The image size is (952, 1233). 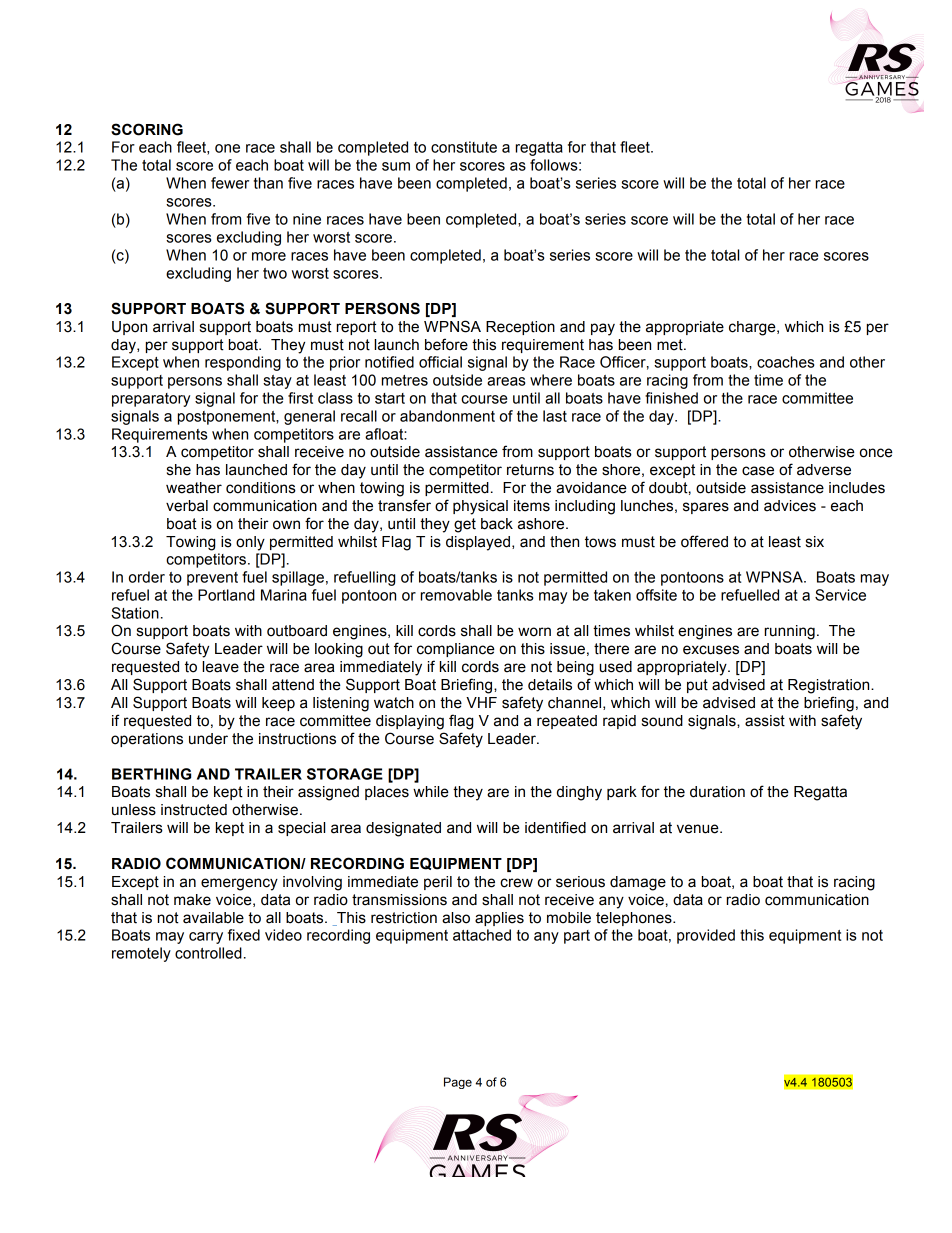 What do you see at coordinates (790, 632) in the image?
I see `running` at bounding box center [790, 632].
